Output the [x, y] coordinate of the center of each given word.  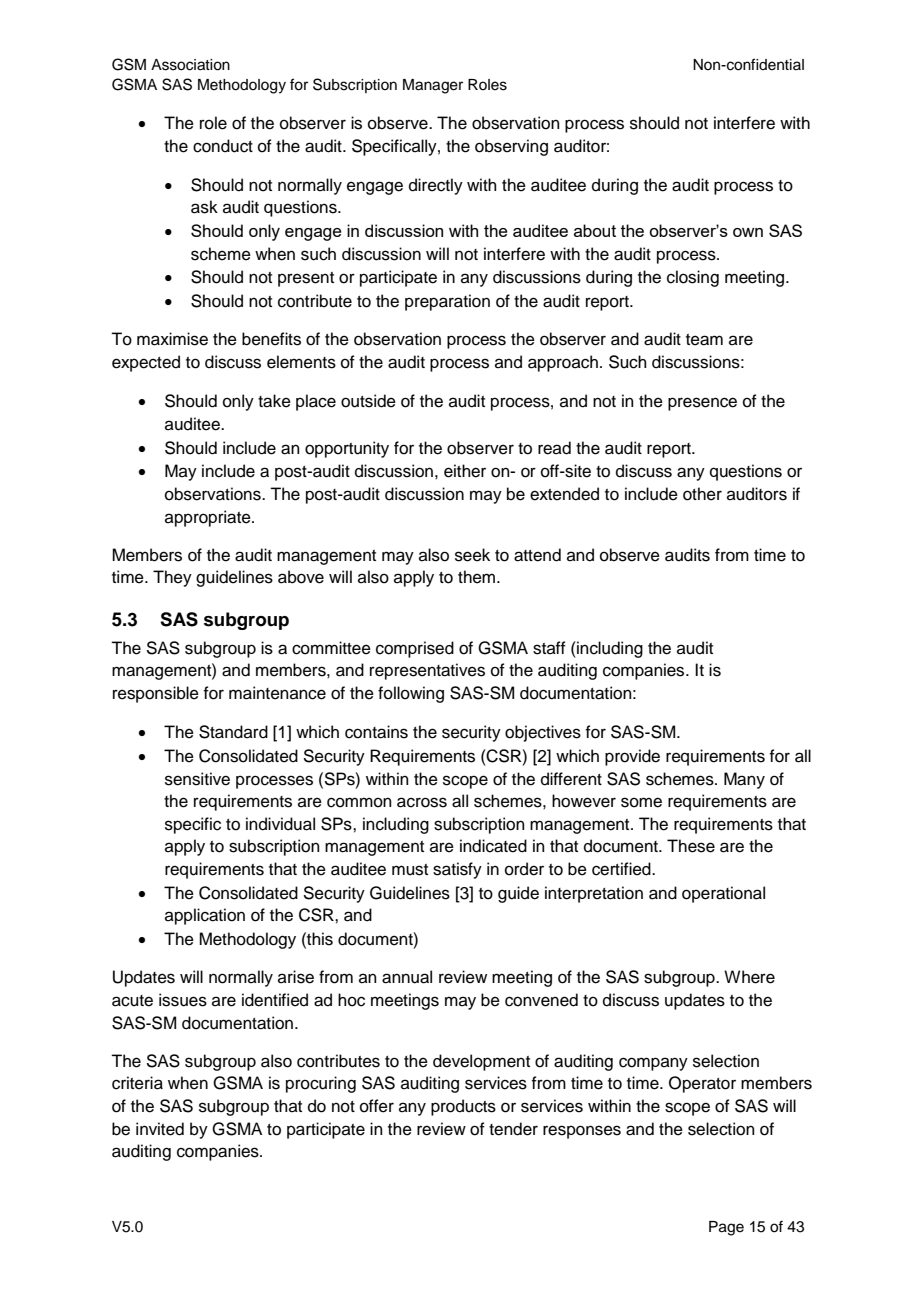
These [691, 846]
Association [190, 65]
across [422, 802]
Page [726, 1228]
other [702, 494]
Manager [433, 86]
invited [160, 1129]
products [463, 1107]
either [465, 471]
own [748, 232]
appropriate [209, 518]
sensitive [197, 779]
